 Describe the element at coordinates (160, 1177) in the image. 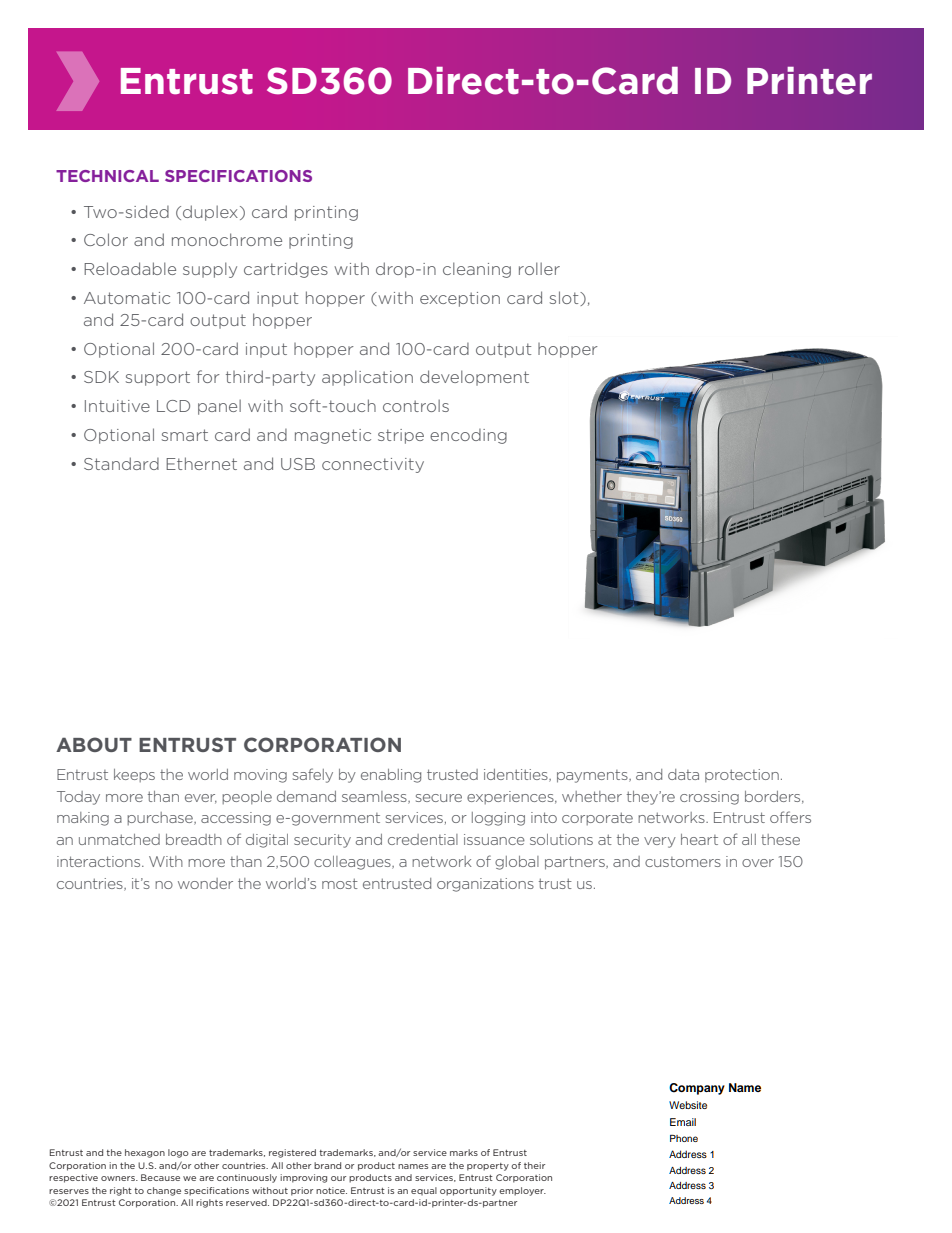

I see `Because` at that location.
